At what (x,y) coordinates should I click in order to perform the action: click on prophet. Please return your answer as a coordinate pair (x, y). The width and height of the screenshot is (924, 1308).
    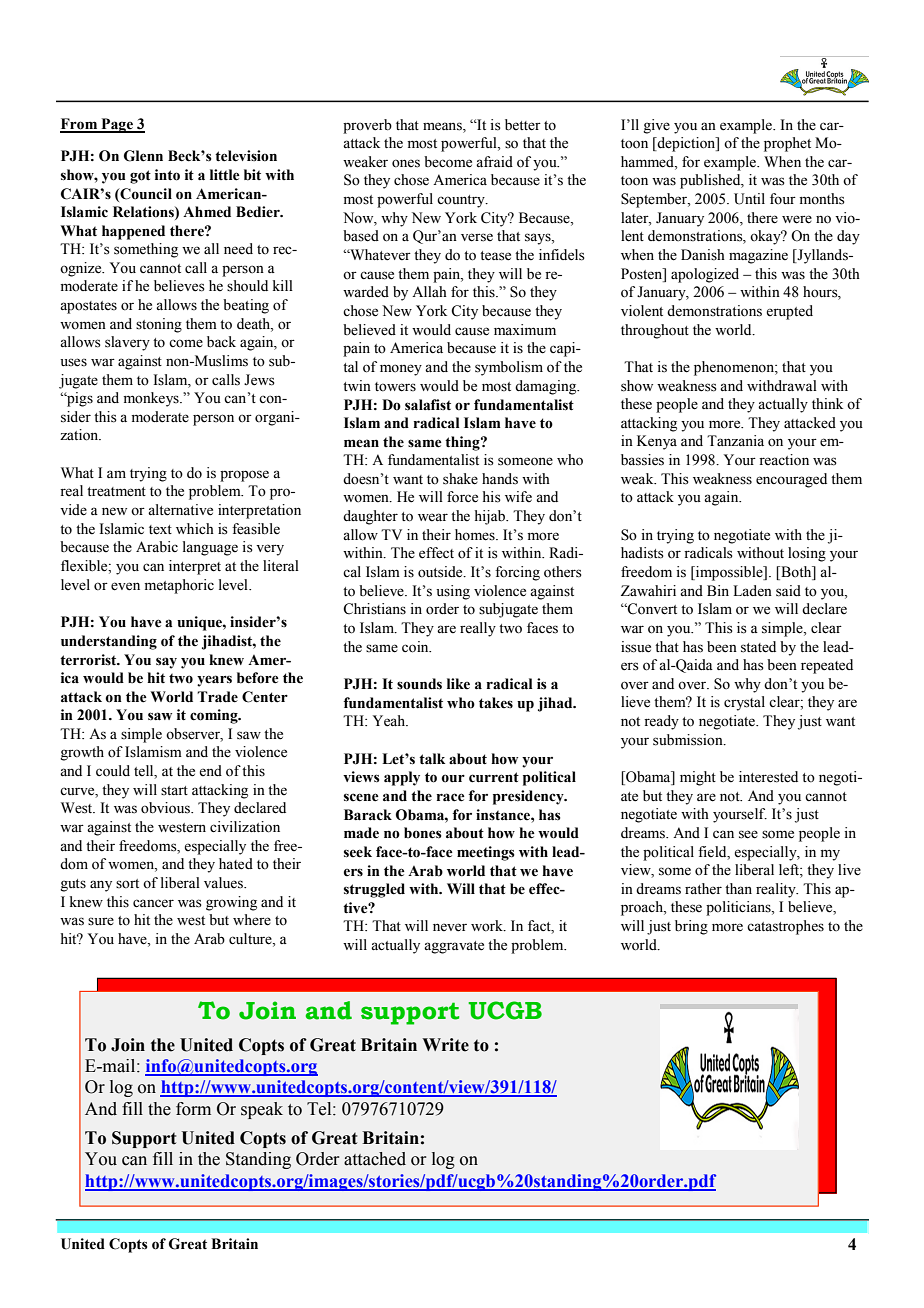
    Looking at the image, I should click on (787, 144).
